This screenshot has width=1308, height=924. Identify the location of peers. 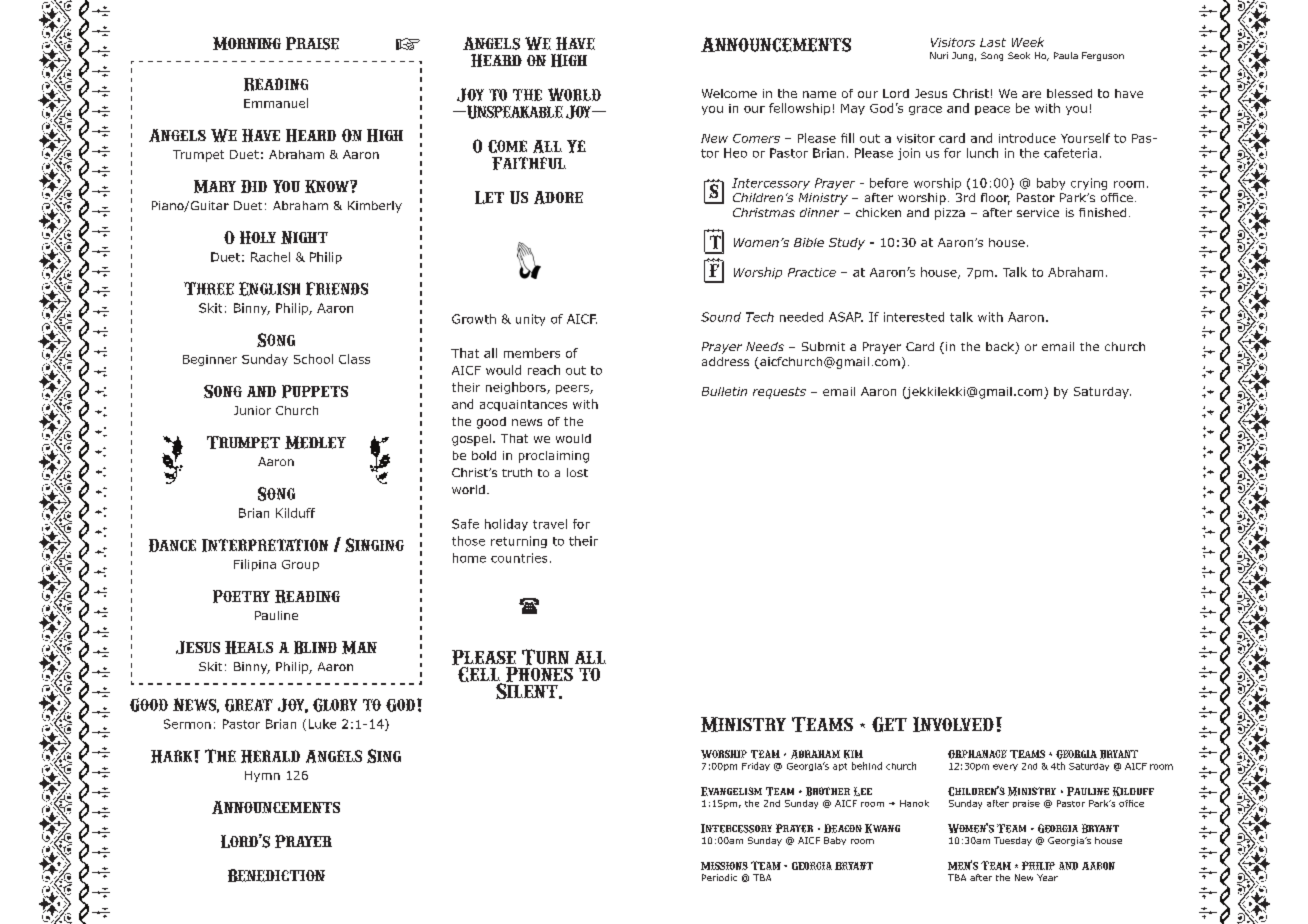
(573, 389).
